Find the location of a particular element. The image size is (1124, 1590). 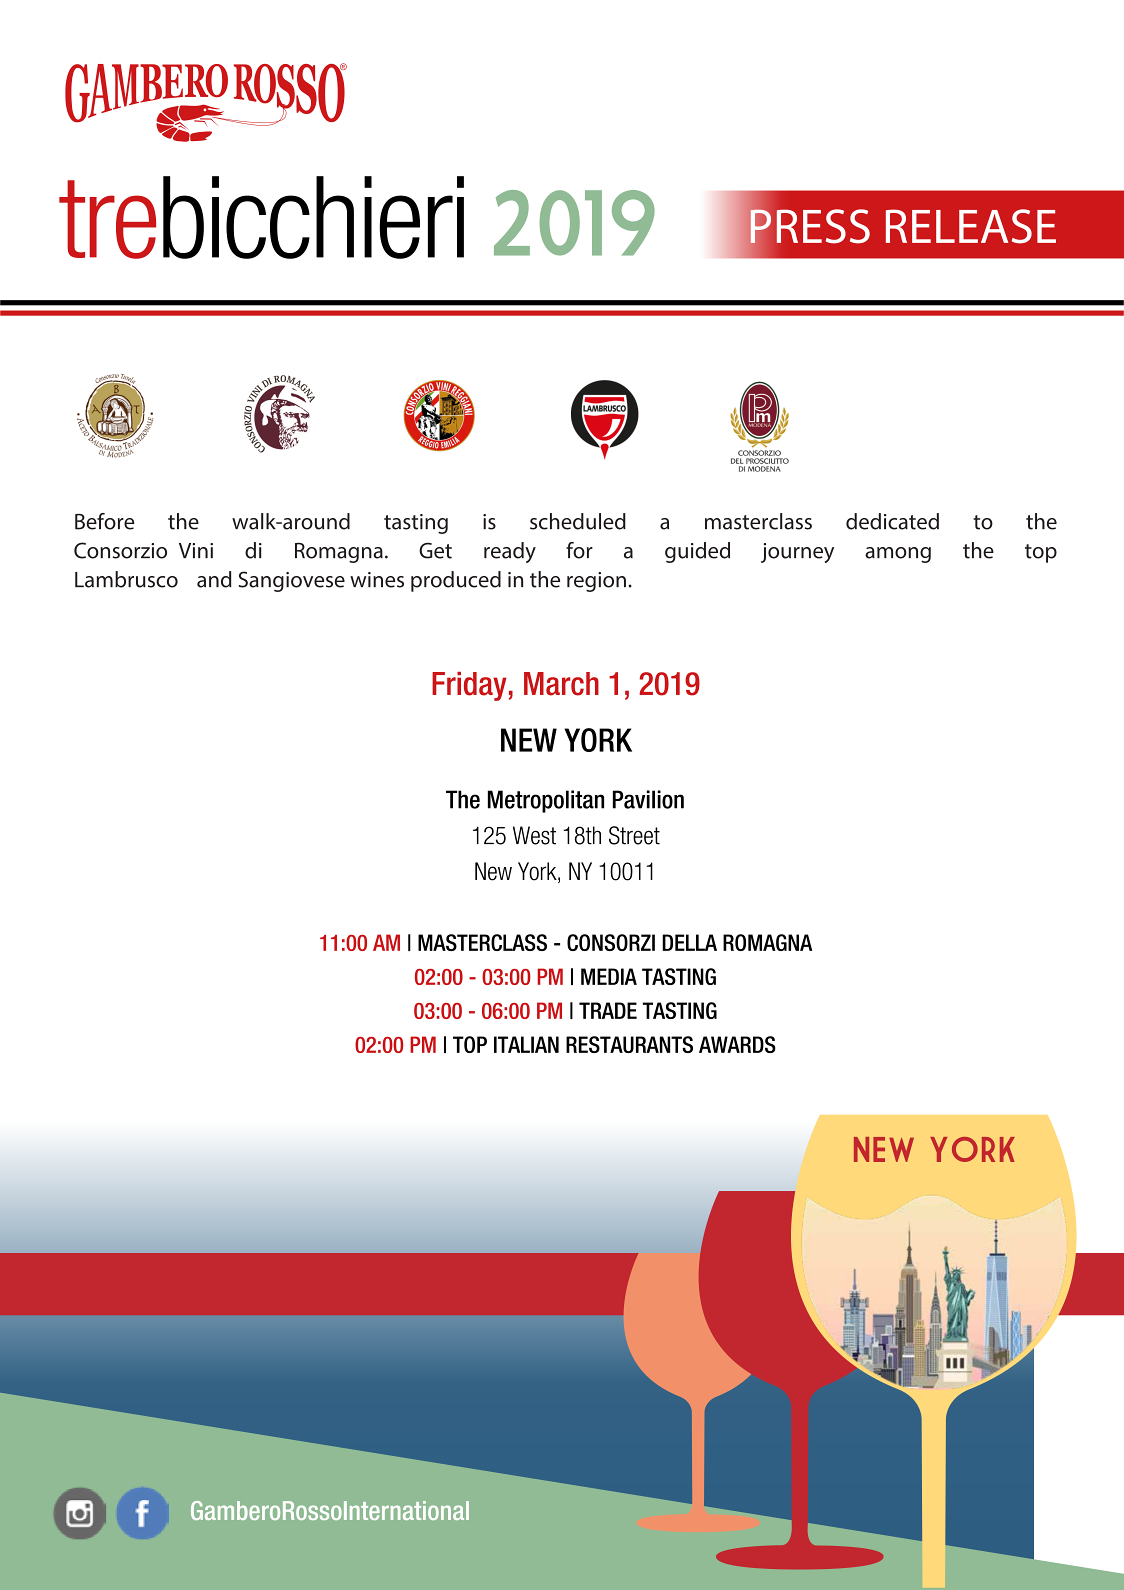

and is located at coordinates (214, 579).
